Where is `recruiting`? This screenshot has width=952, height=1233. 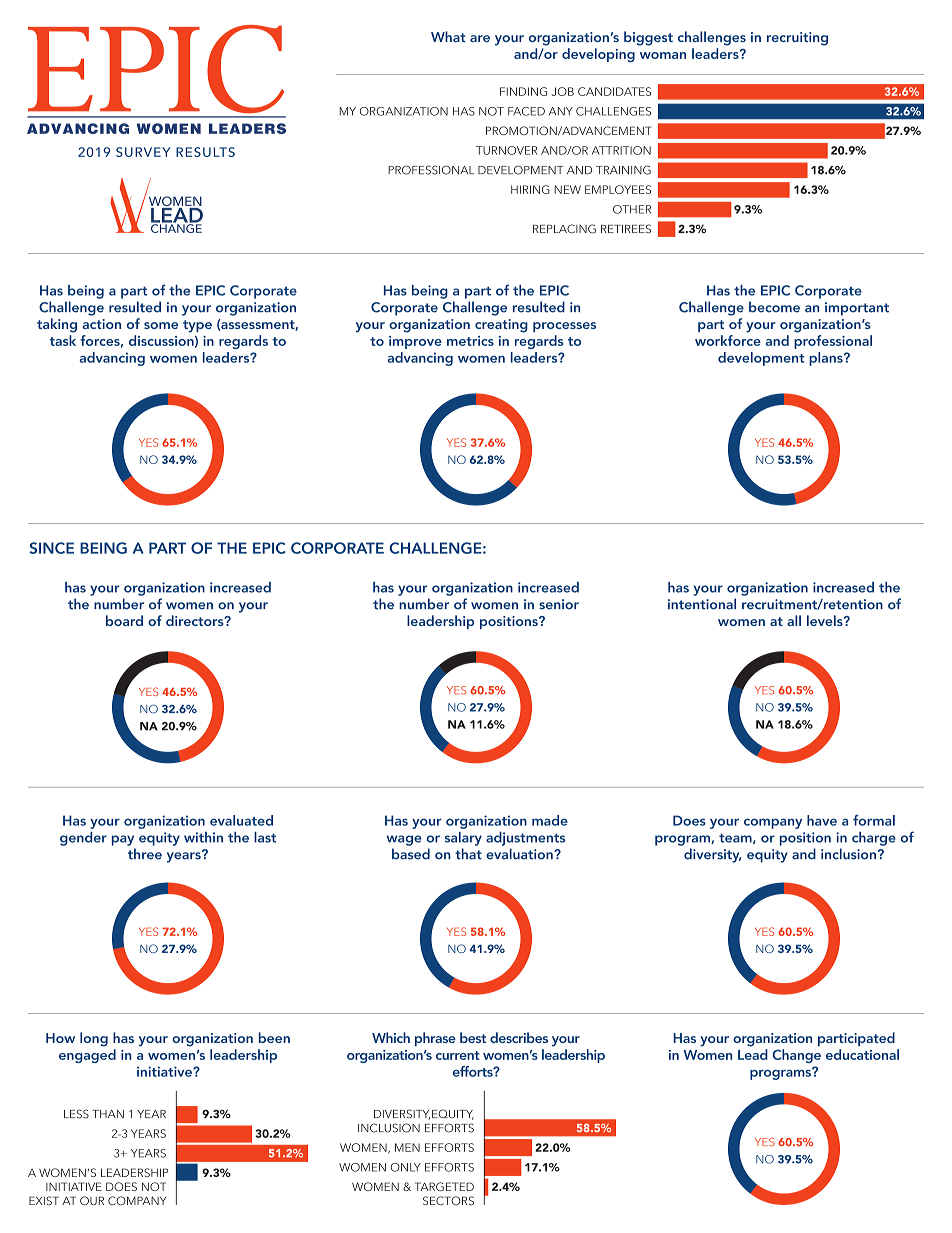 recruiting is located at coordinates (797, 39).
